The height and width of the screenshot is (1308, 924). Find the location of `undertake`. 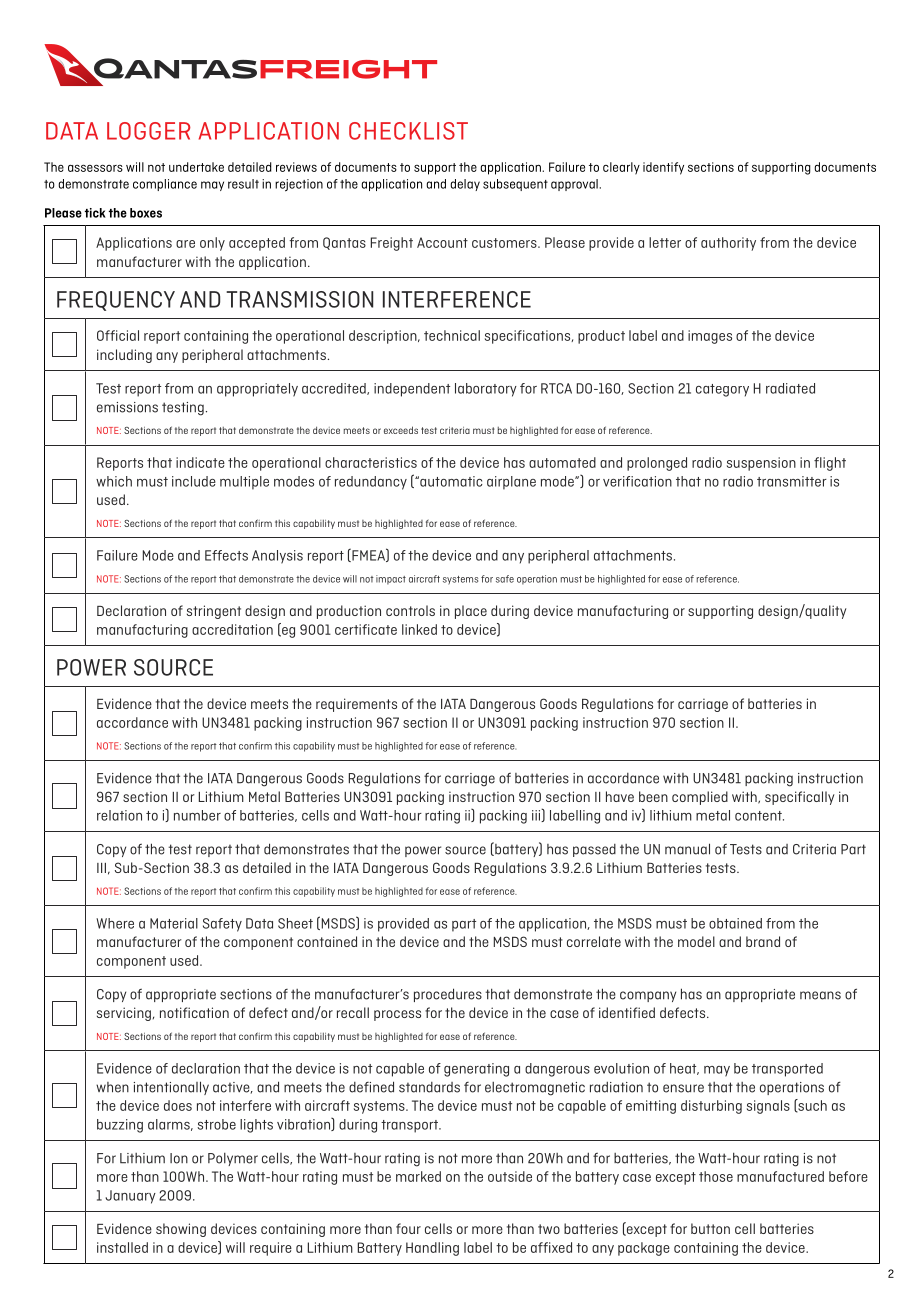

undertake is located at coordinates (196, 167).
